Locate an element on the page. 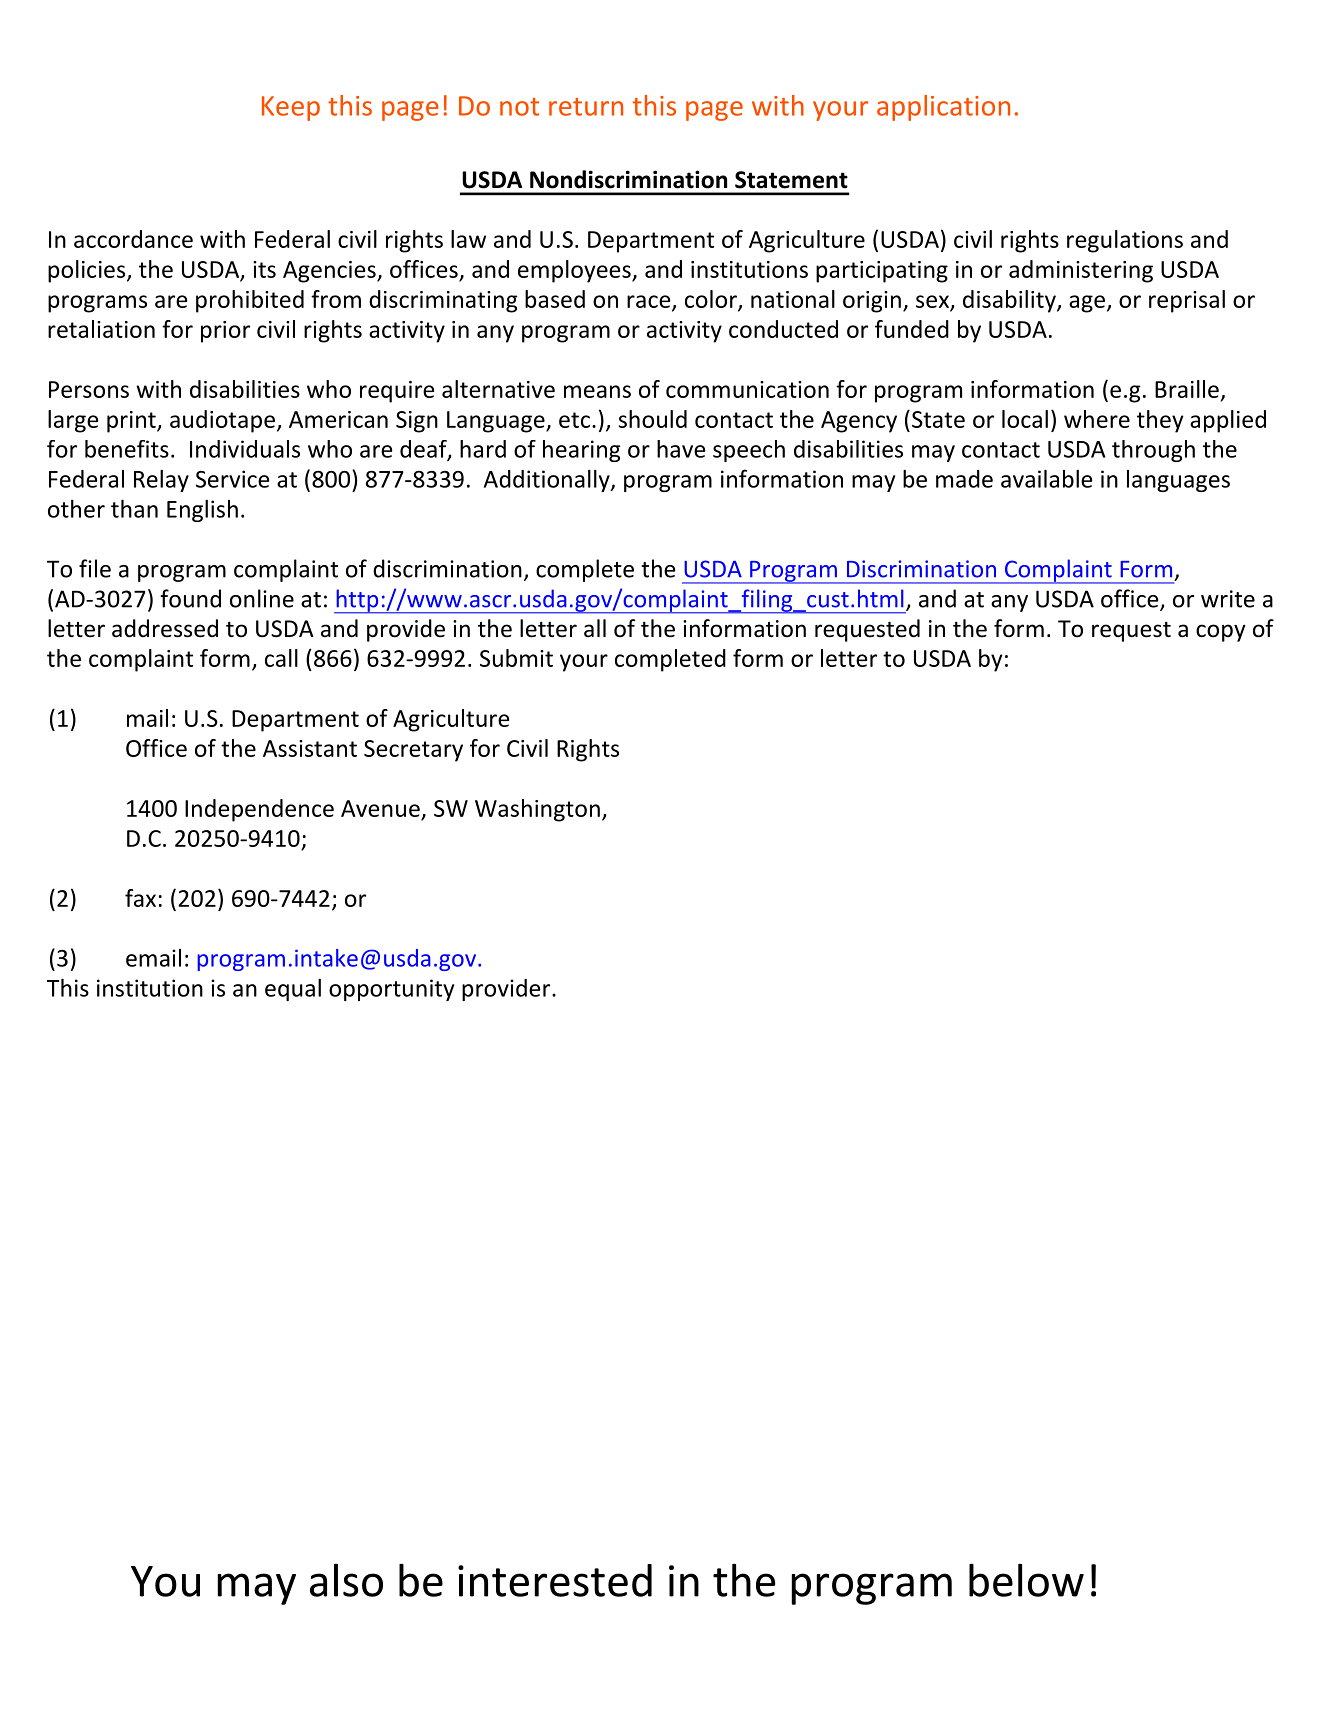 The width and height of the image is (1327, 1718). also is located at coordinates (346, 1580).
